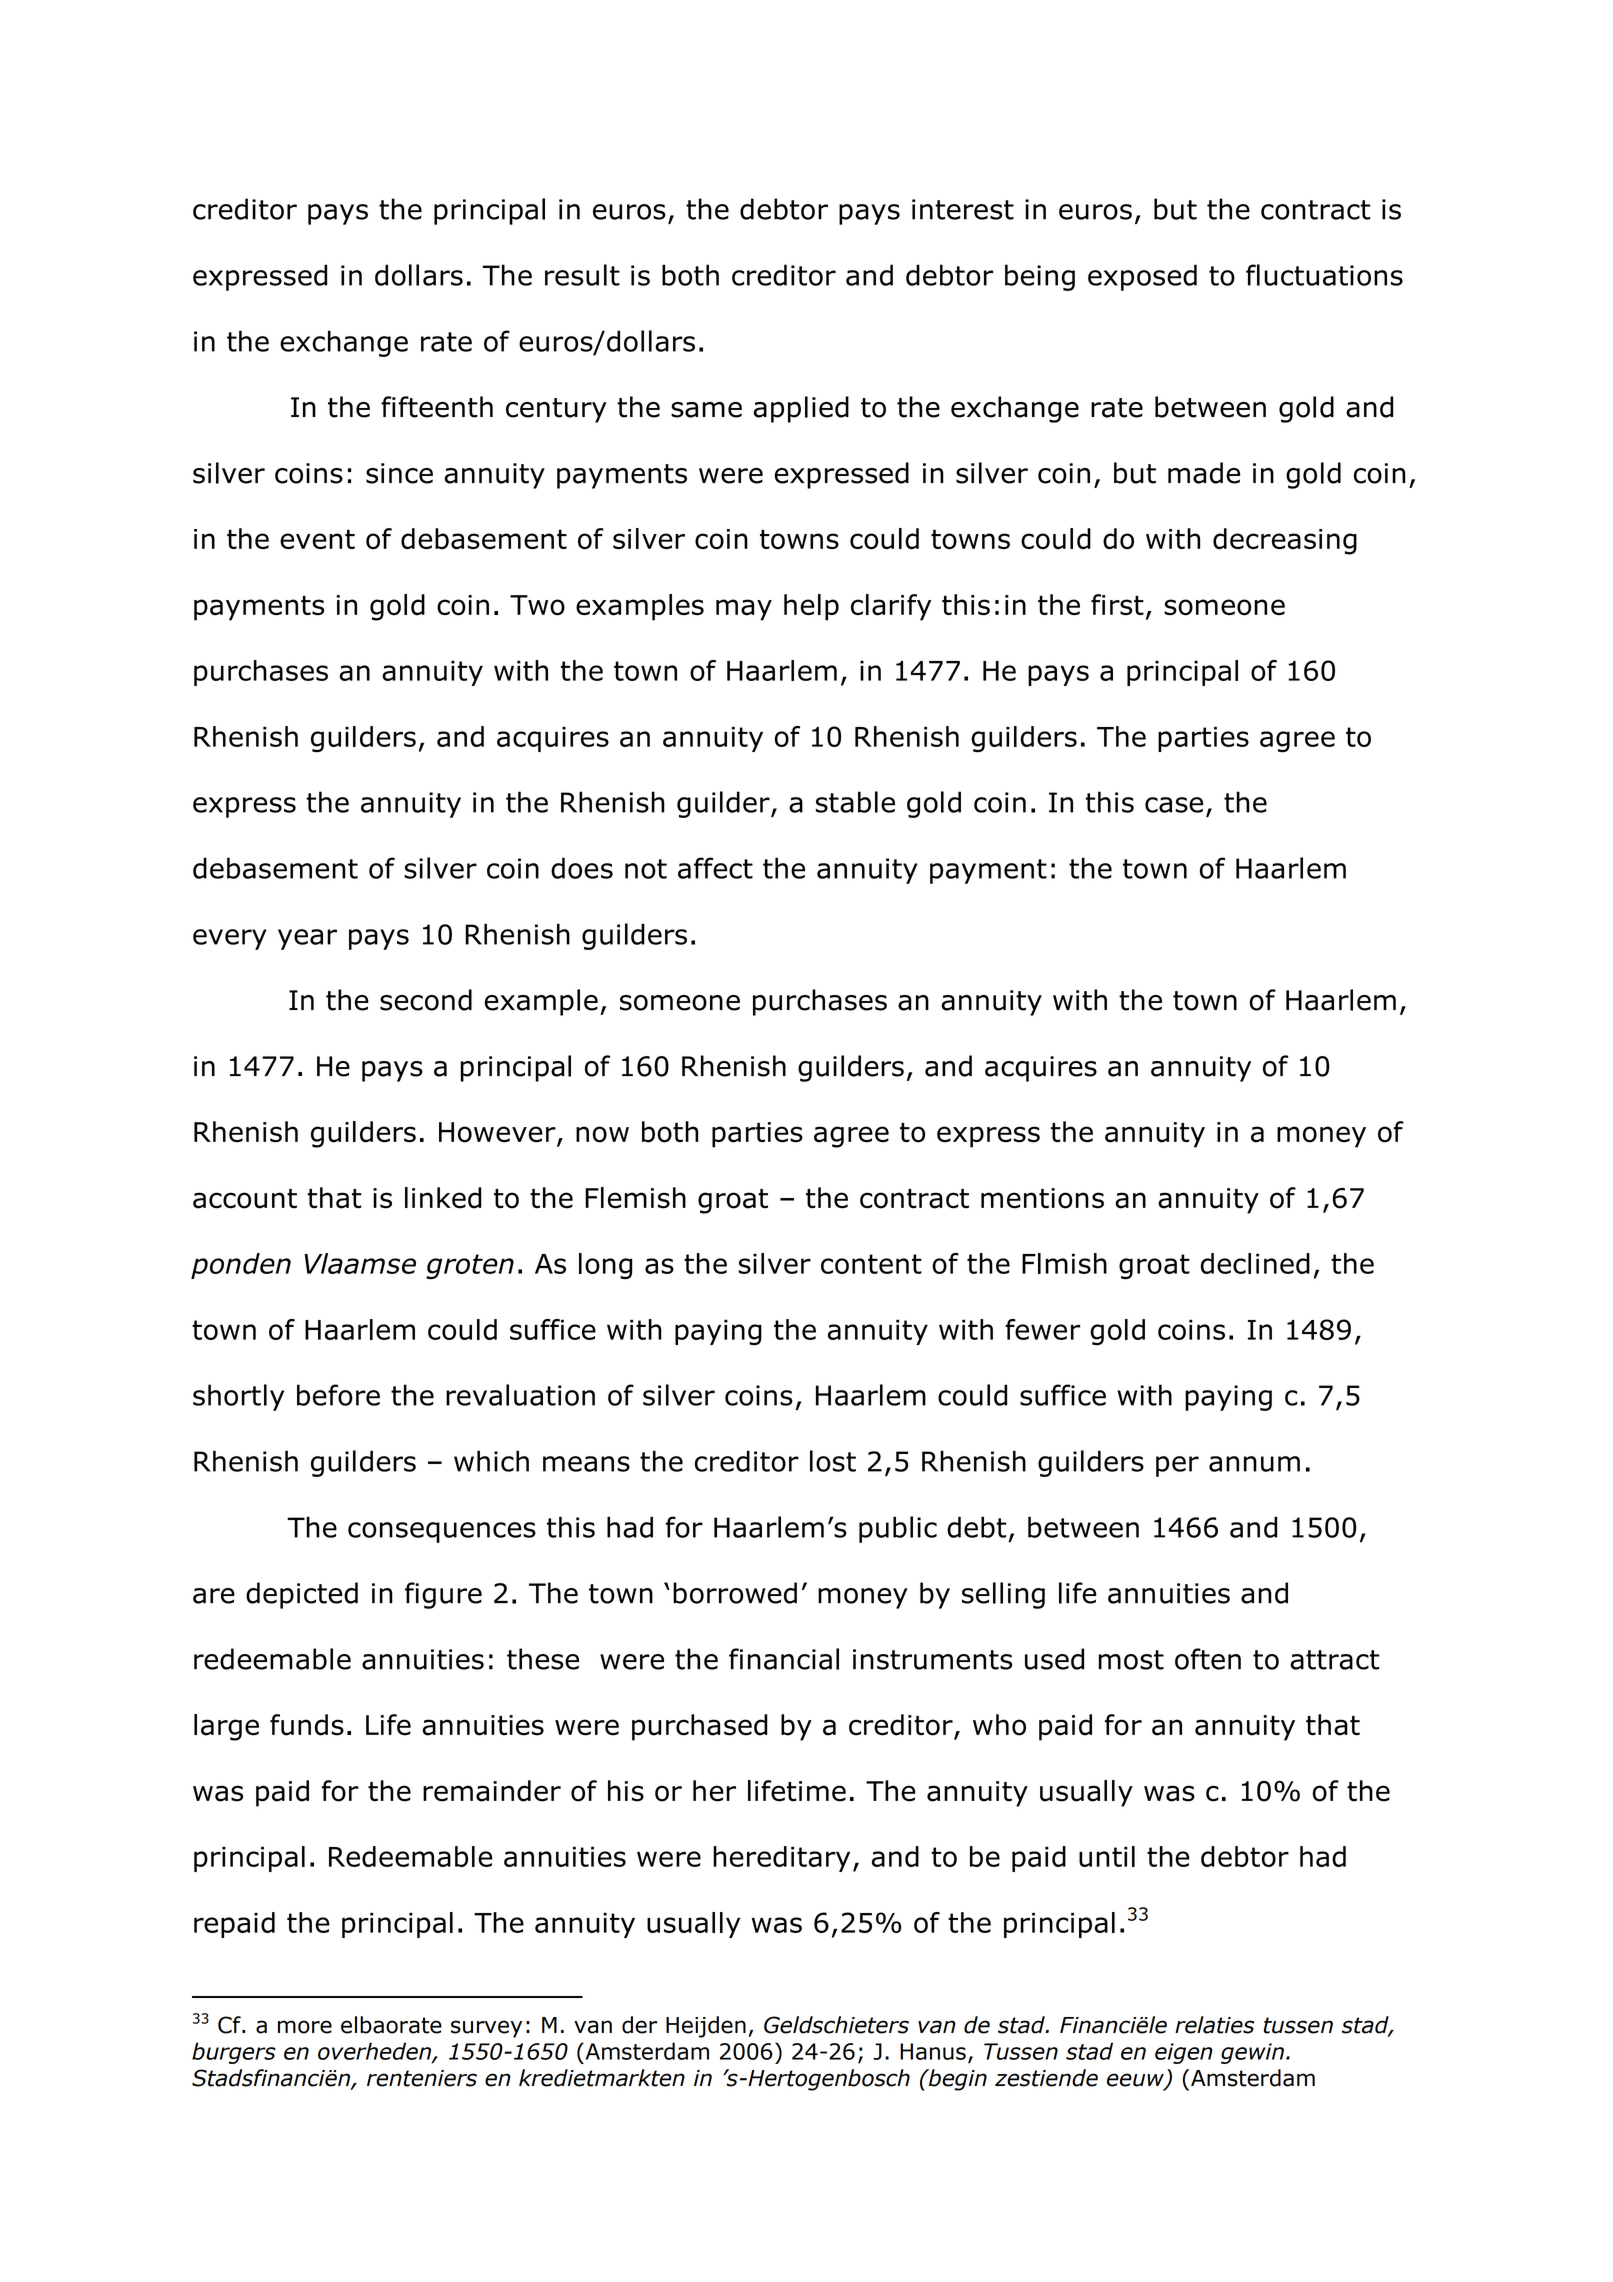 This document has width=1613, height=2282. I want to click on begin, so click(956, 2080).
